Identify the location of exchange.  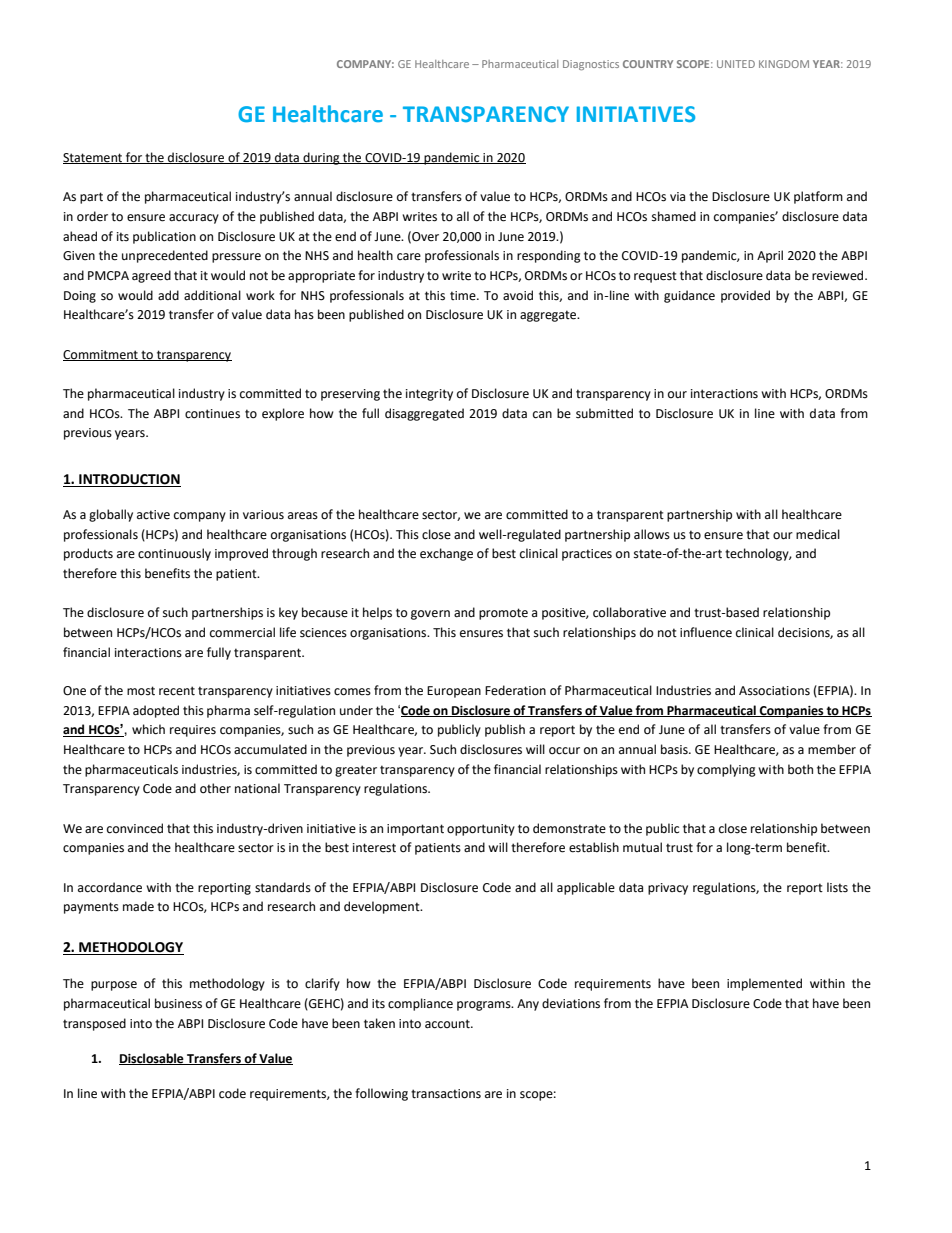
(446, 554).
